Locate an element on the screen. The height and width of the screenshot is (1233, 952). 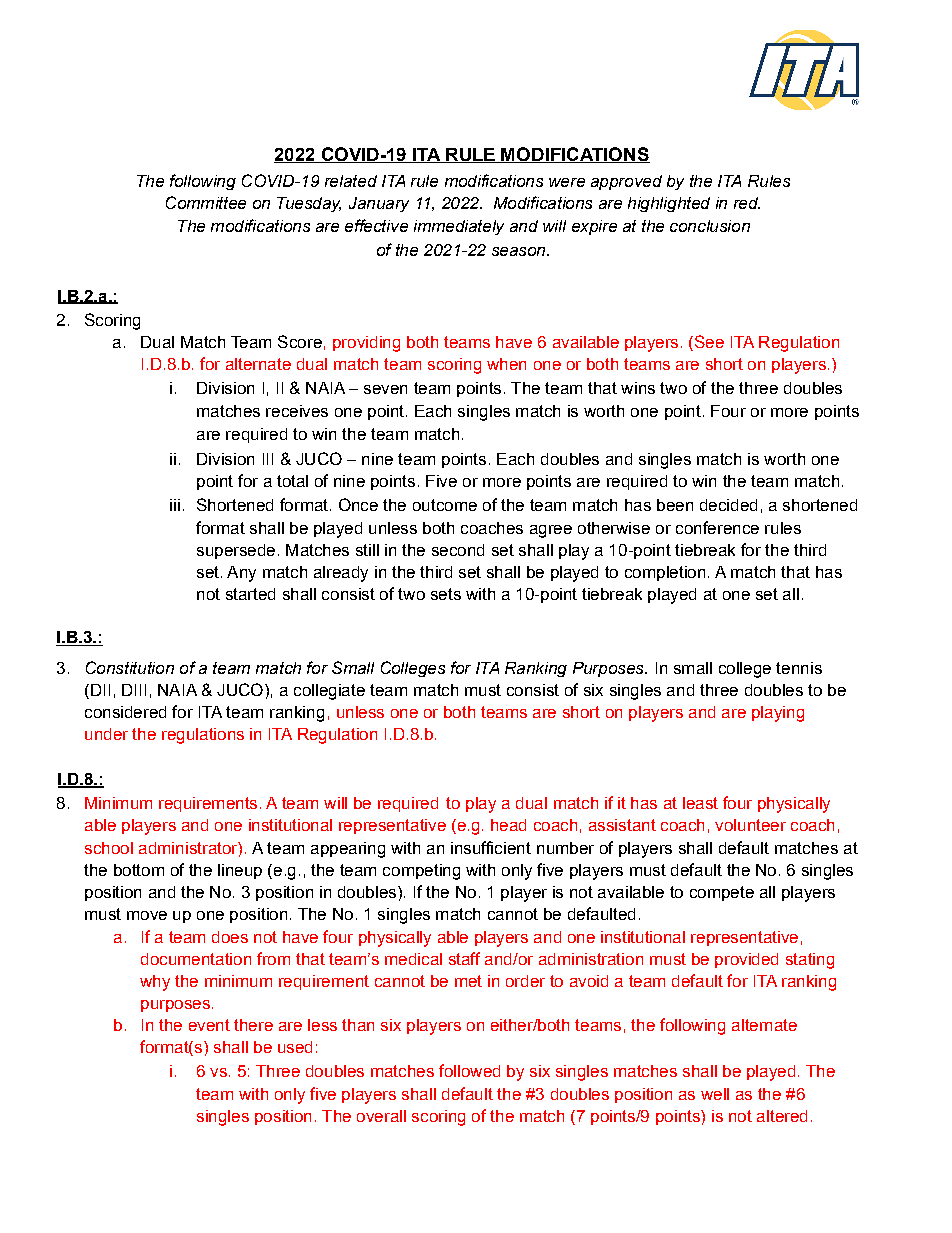
decided is located at coordinates (728, 505).
